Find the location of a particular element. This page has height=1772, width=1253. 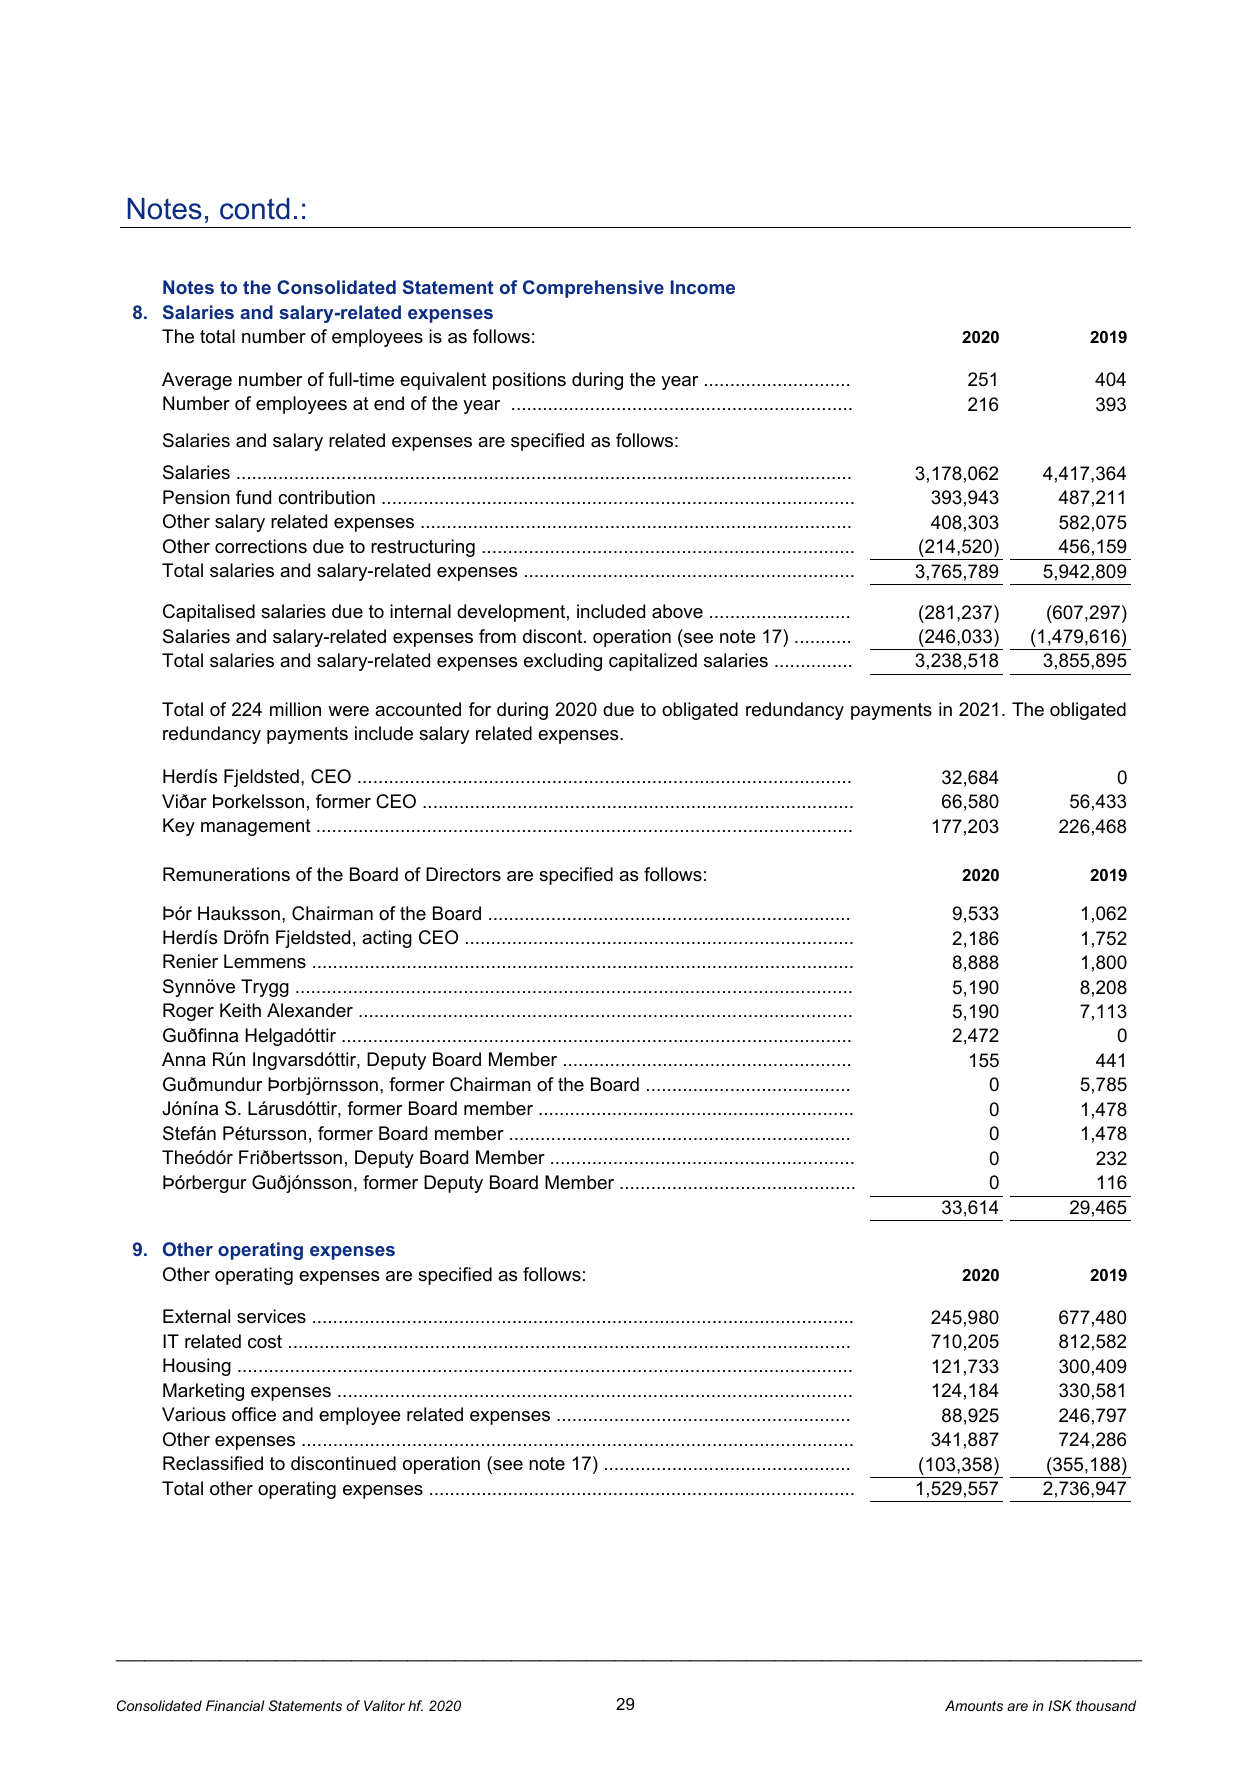

Comprehensive is located at coordinates (593, 289).
